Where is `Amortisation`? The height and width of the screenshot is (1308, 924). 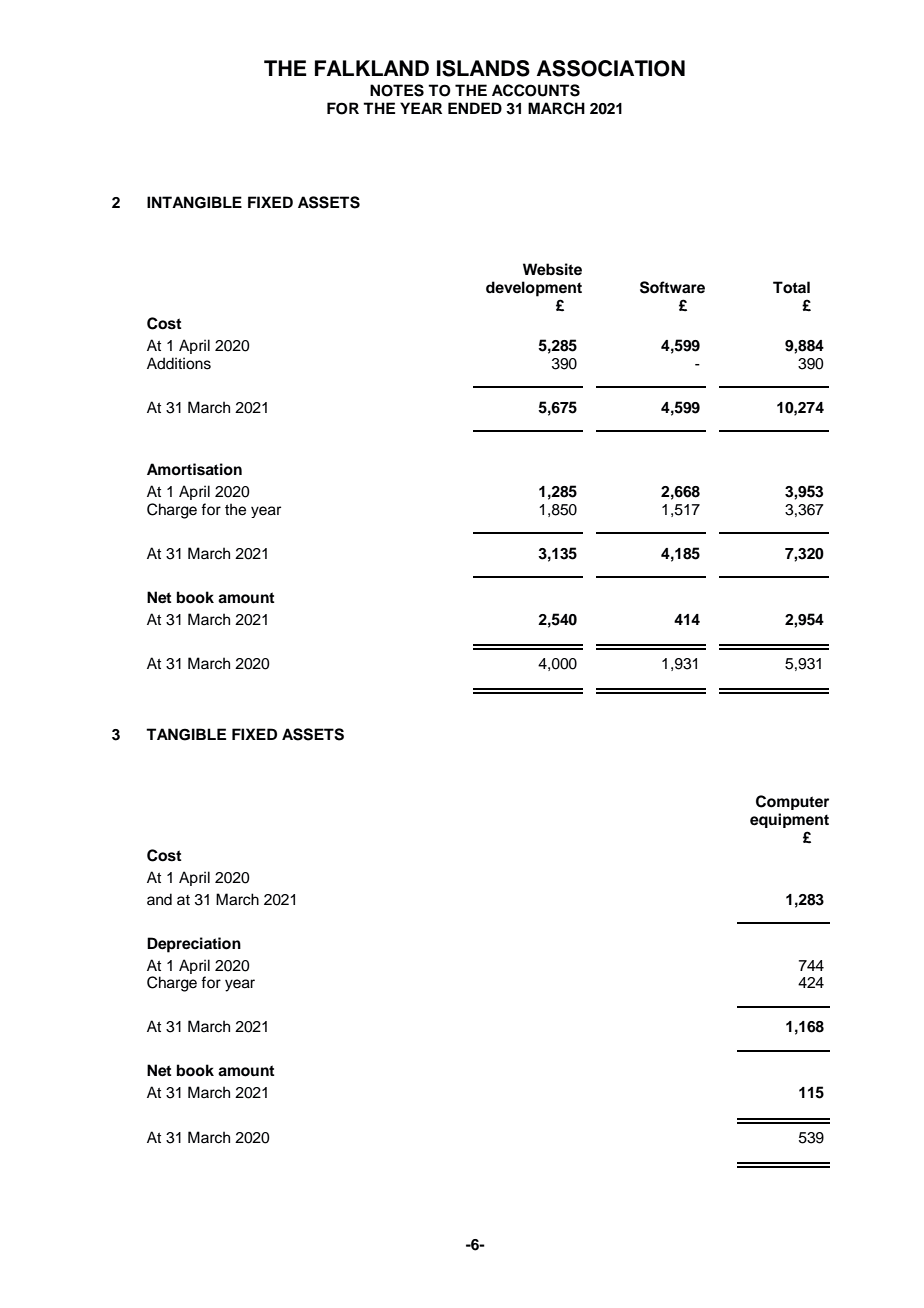 Amortisation is located at coordinates (194, 469).
